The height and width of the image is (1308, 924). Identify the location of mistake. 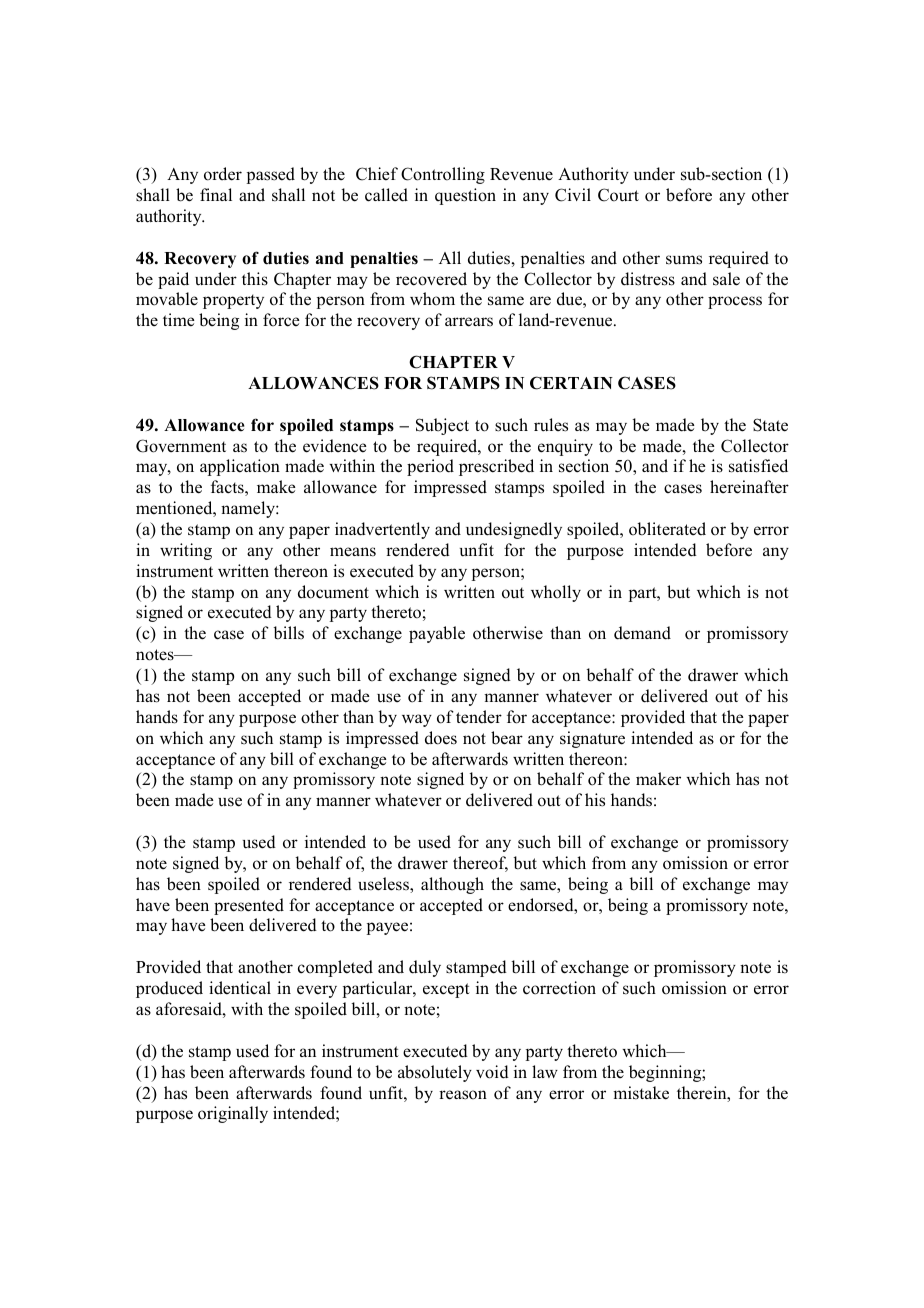
(641, 1093).
